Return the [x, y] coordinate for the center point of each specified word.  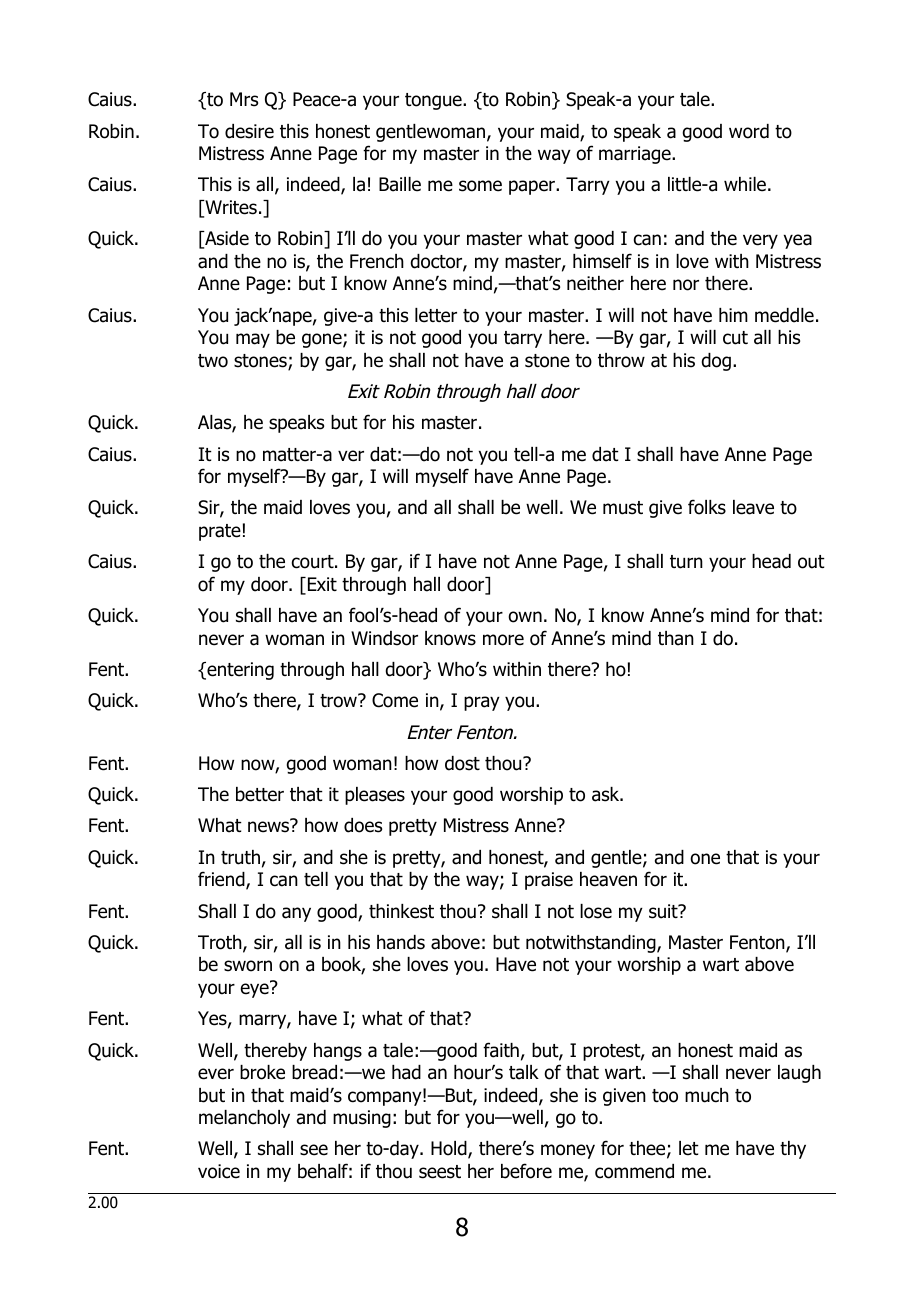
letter [436, 315]
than [676, 638]
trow [340, 700]
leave [753, 507]
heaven [608, 879]
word [749, 131]
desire [249, 131]
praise [549, 881]
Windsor [384, 638]
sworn [248, 966]
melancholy [244, 1119]
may [253, 340]
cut [735, 338]
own [525, 617]
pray [482, 703]
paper [533, 187]
